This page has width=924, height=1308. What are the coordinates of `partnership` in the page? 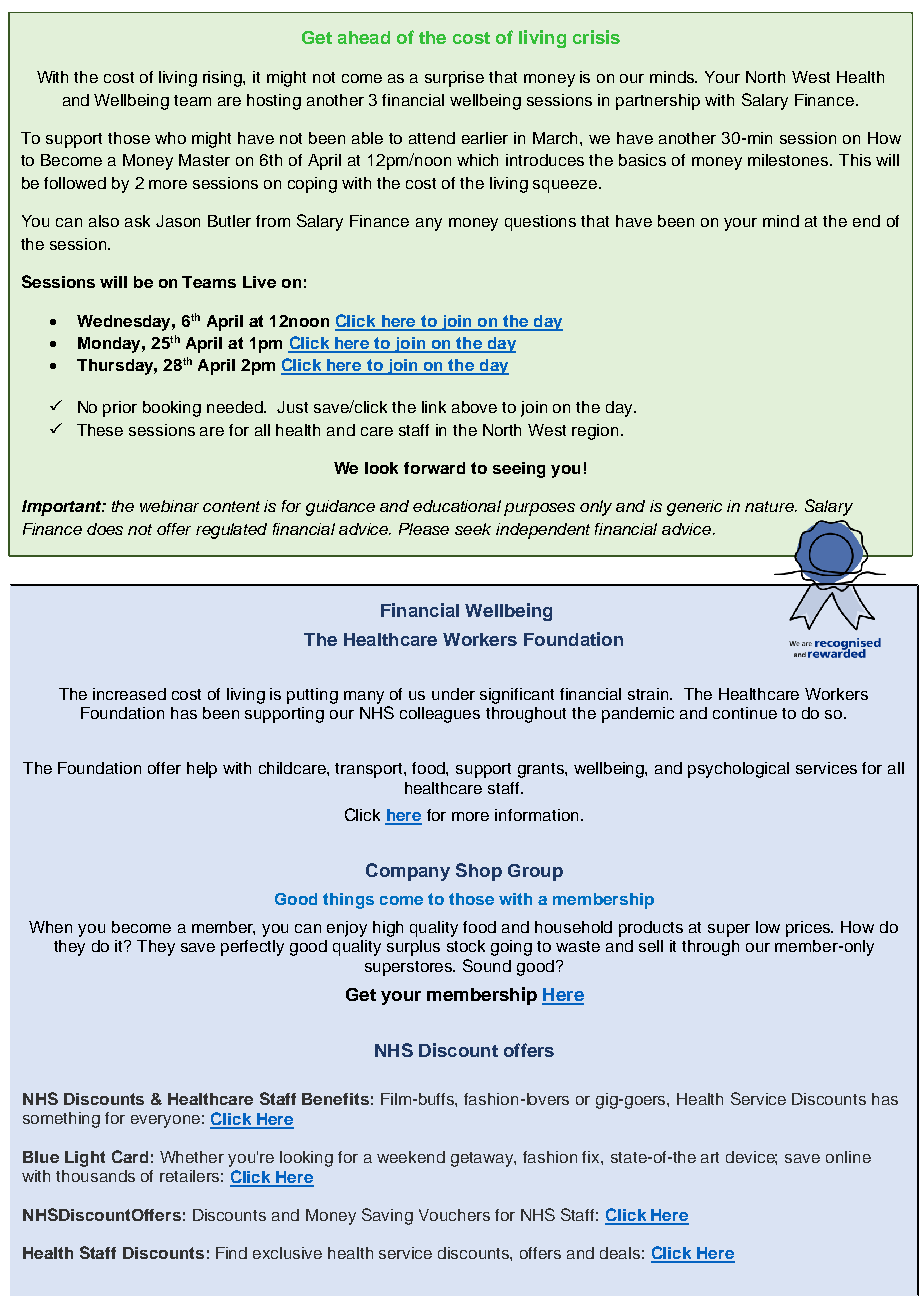 It's located at (658, 102).
